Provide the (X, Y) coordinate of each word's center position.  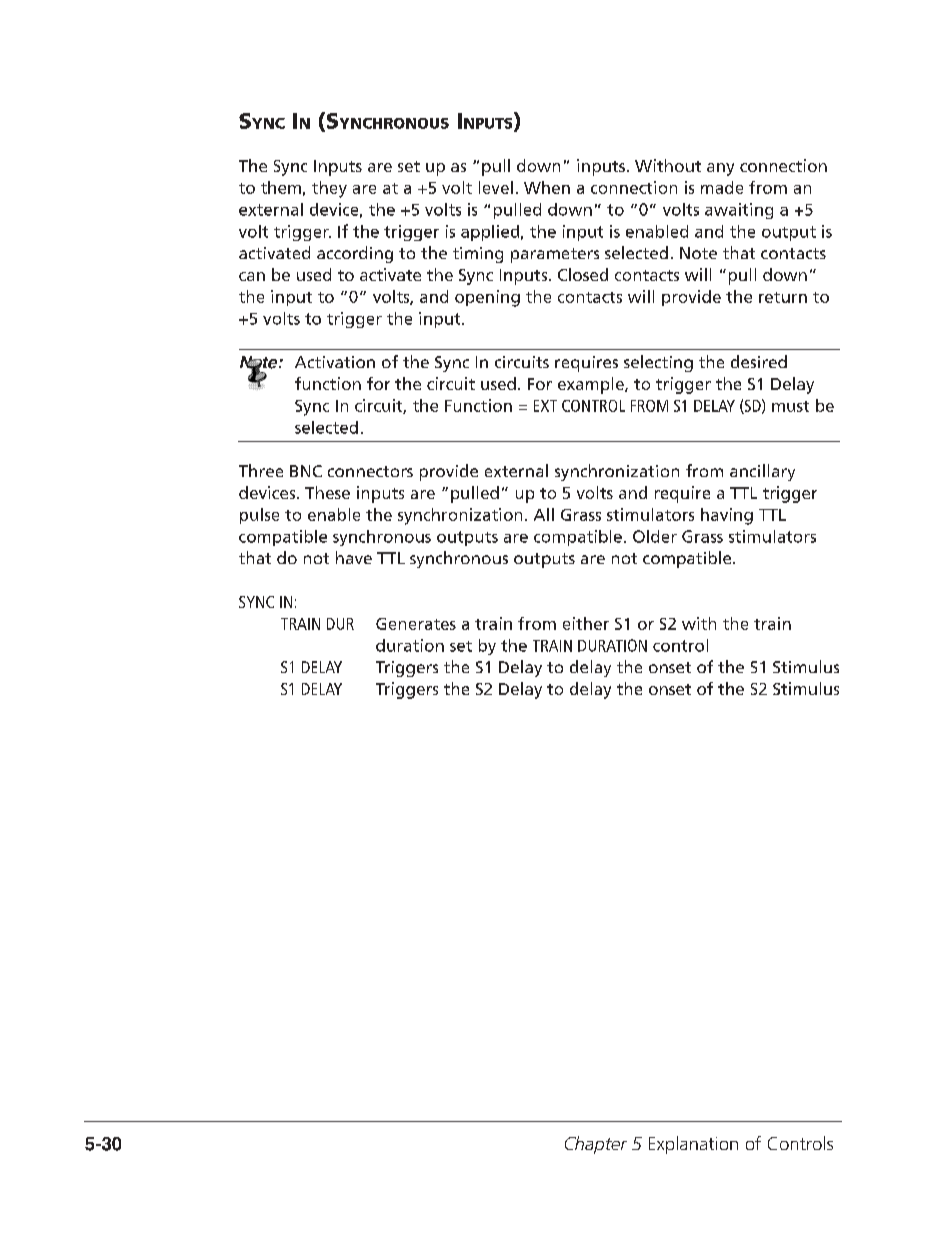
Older (655, 536)
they (329, 189)
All (544, 514)
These (327, 492)
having (727, 516)
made (722, 187)
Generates (416, 624)
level (496, 187)
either (586, 623)
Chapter (596, 1145)
